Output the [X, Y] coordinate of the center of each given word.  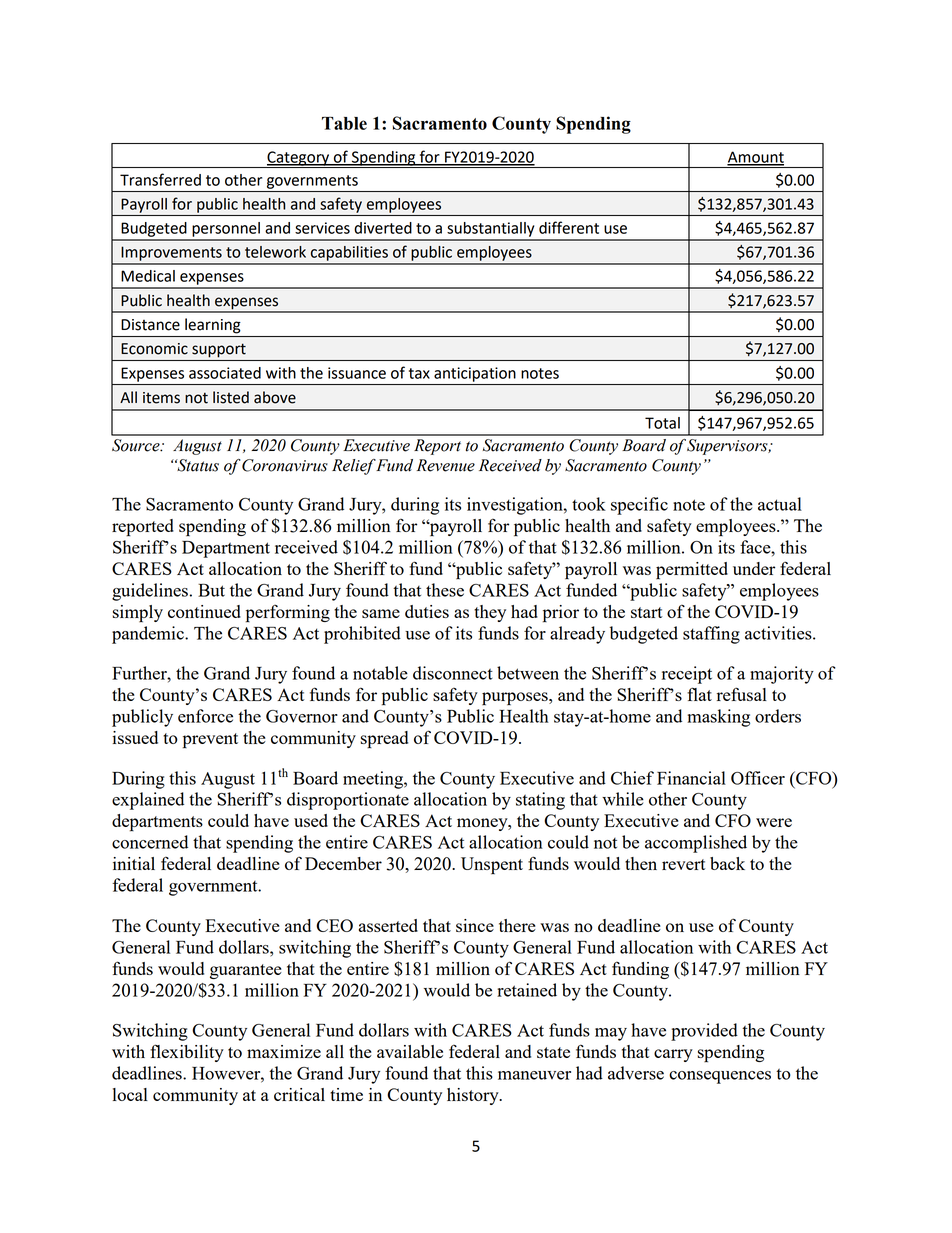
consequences [720, 1077]
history [474, 1096]
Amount [755, 158]
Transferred [160, 179]
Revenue [446, 465]
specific [639, 506]
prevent [210, 741]
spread [384, 740]
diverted [383, 228]
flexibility [187, 1053]
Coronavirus [285, 465]
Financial [691, 778]
